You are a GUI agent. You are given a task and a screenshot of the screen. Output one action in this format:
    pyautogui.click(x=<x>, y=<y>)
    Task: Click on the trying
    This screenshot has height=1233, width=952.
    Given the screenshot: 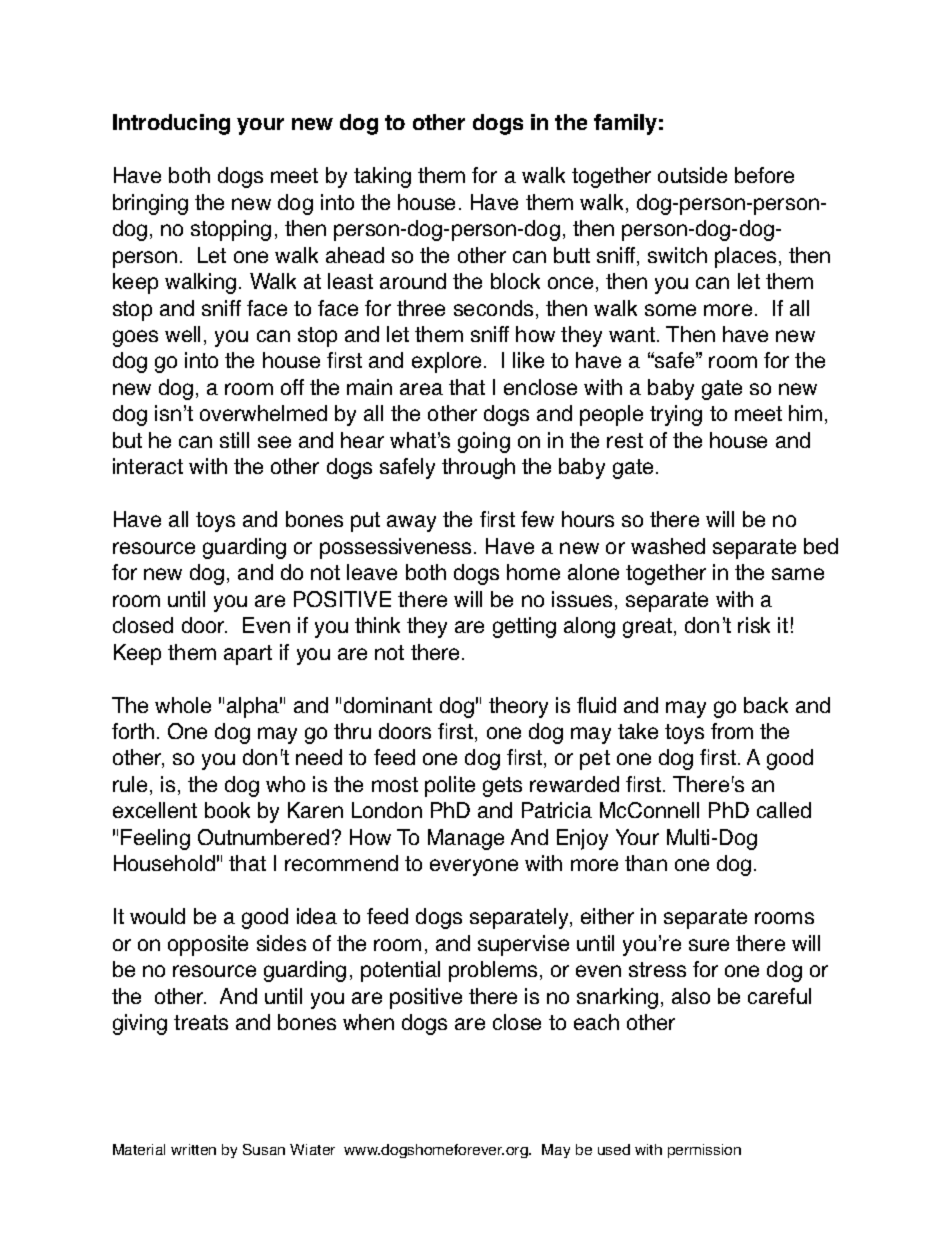 What is the action you would take?
    pyautogui.click(x=676, y=415)
